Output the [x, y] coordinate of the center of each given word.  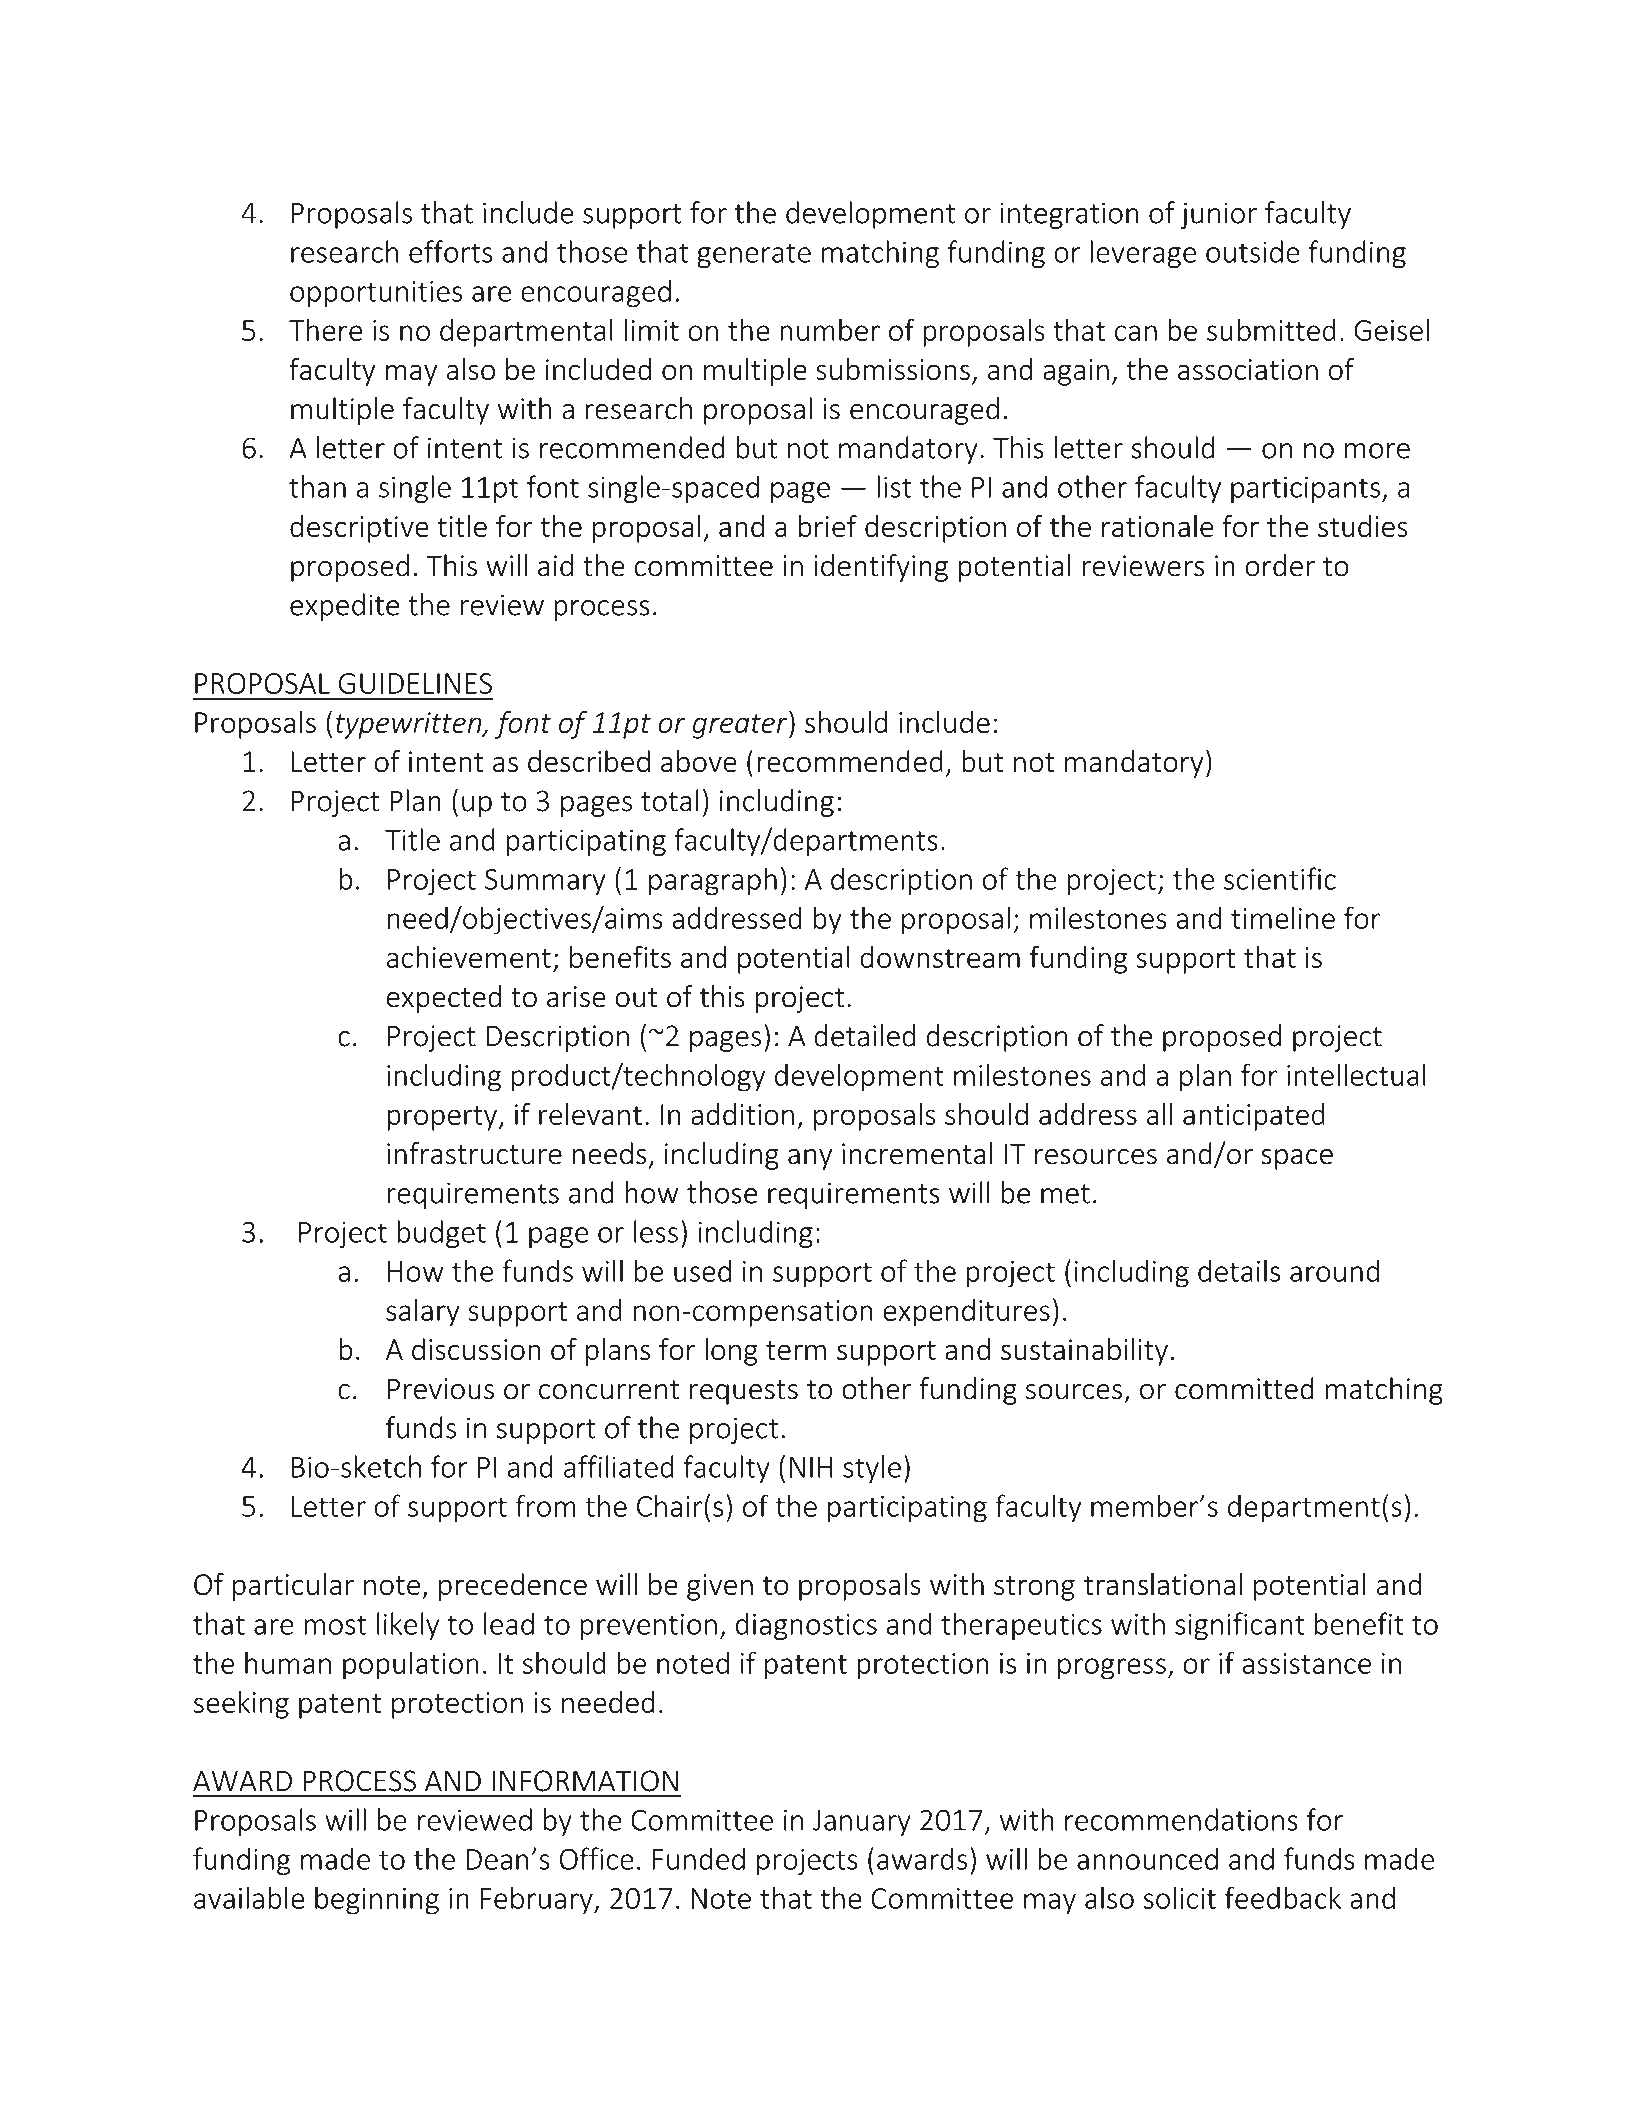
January [862, 1823]
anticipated [1254, 1117]
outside [1253, 251]
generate [754, 255]
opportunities [376, 294]
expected [444, 999]
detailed [864, 1035]
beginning [377, 1900]
